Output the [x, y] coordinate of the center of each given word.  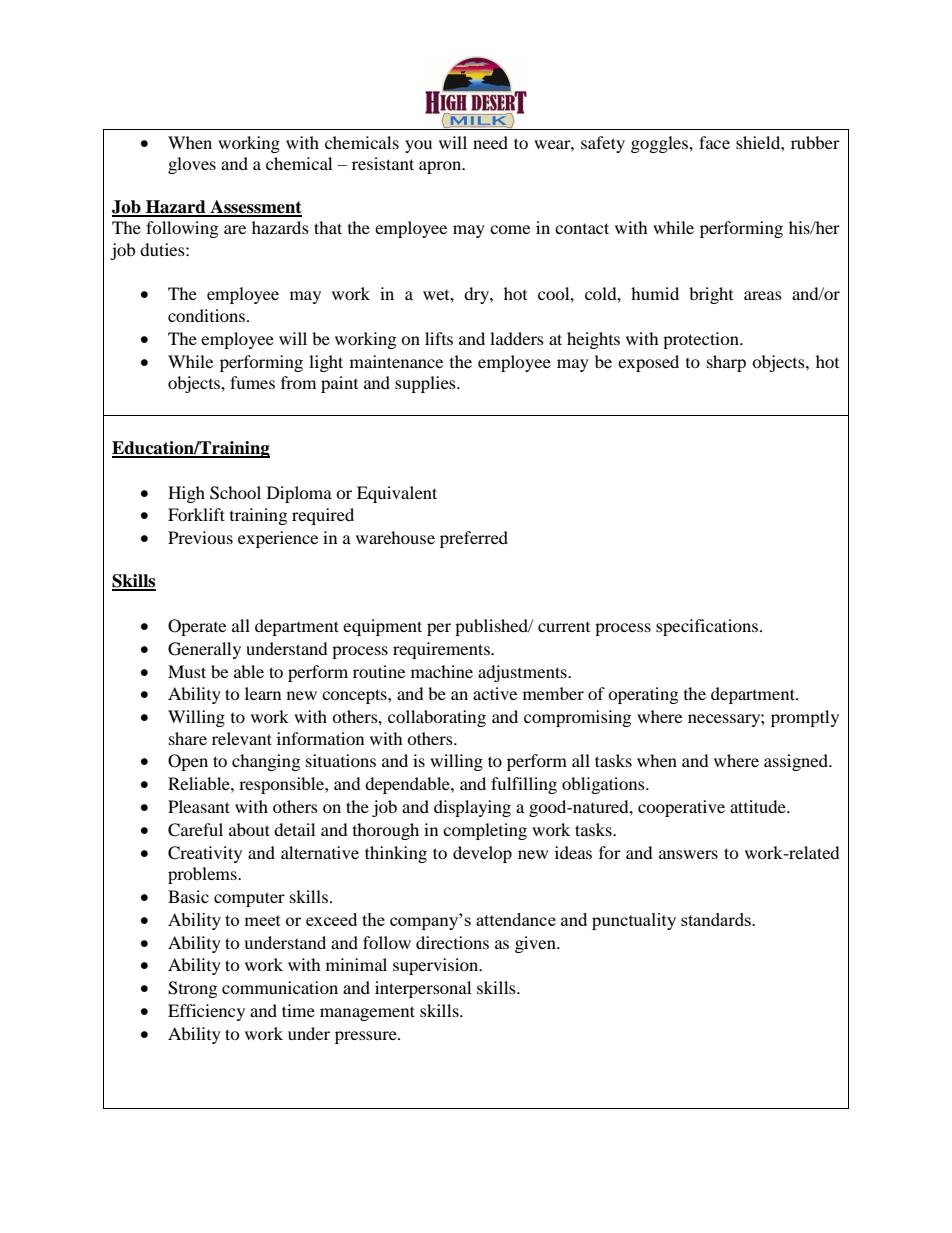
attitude [759, 806]
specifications [707, 627]
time [298, 1010]
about [249, 829]
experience [278, 539]
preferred [474, 539]
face [714, 142]
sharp [726, 363]
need [490, 142]
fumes [252, 382]
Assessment [255, 208]
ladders [517, 338]
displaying [472, 808]
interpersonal [423, 989]
